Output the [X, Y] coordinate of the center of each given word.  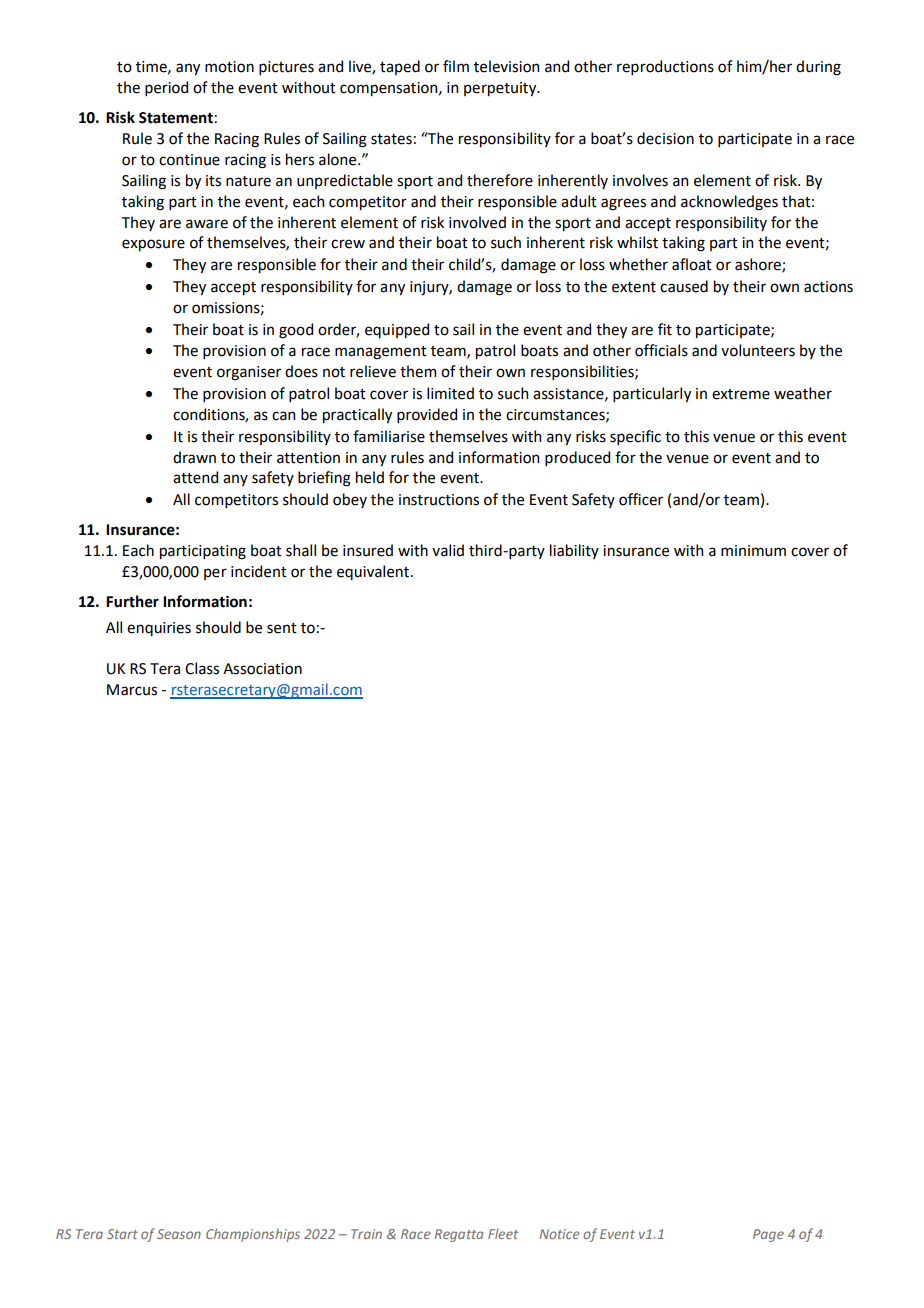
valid [448, 550]
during [818, 68]
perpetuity [501, 89]
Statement [176, 118]
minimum [753, 551]
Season [179, 1234]
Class [202, 668]
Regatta [459, 1235]
